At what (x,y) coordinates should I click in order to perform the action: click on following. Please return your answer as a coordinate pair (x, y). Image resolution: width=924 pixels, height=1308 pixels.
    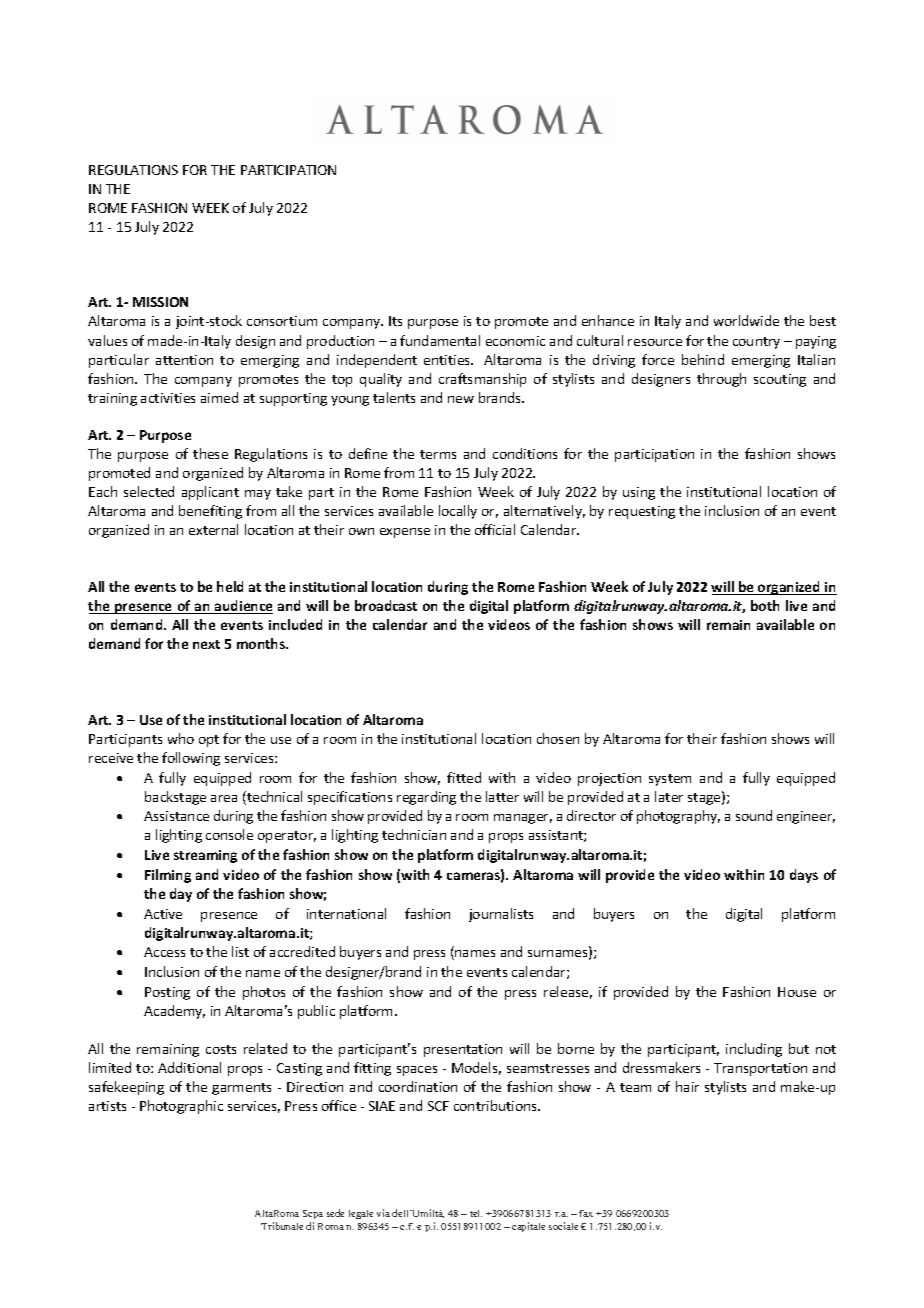
    Looking at the image, I should click on (191, 759).
